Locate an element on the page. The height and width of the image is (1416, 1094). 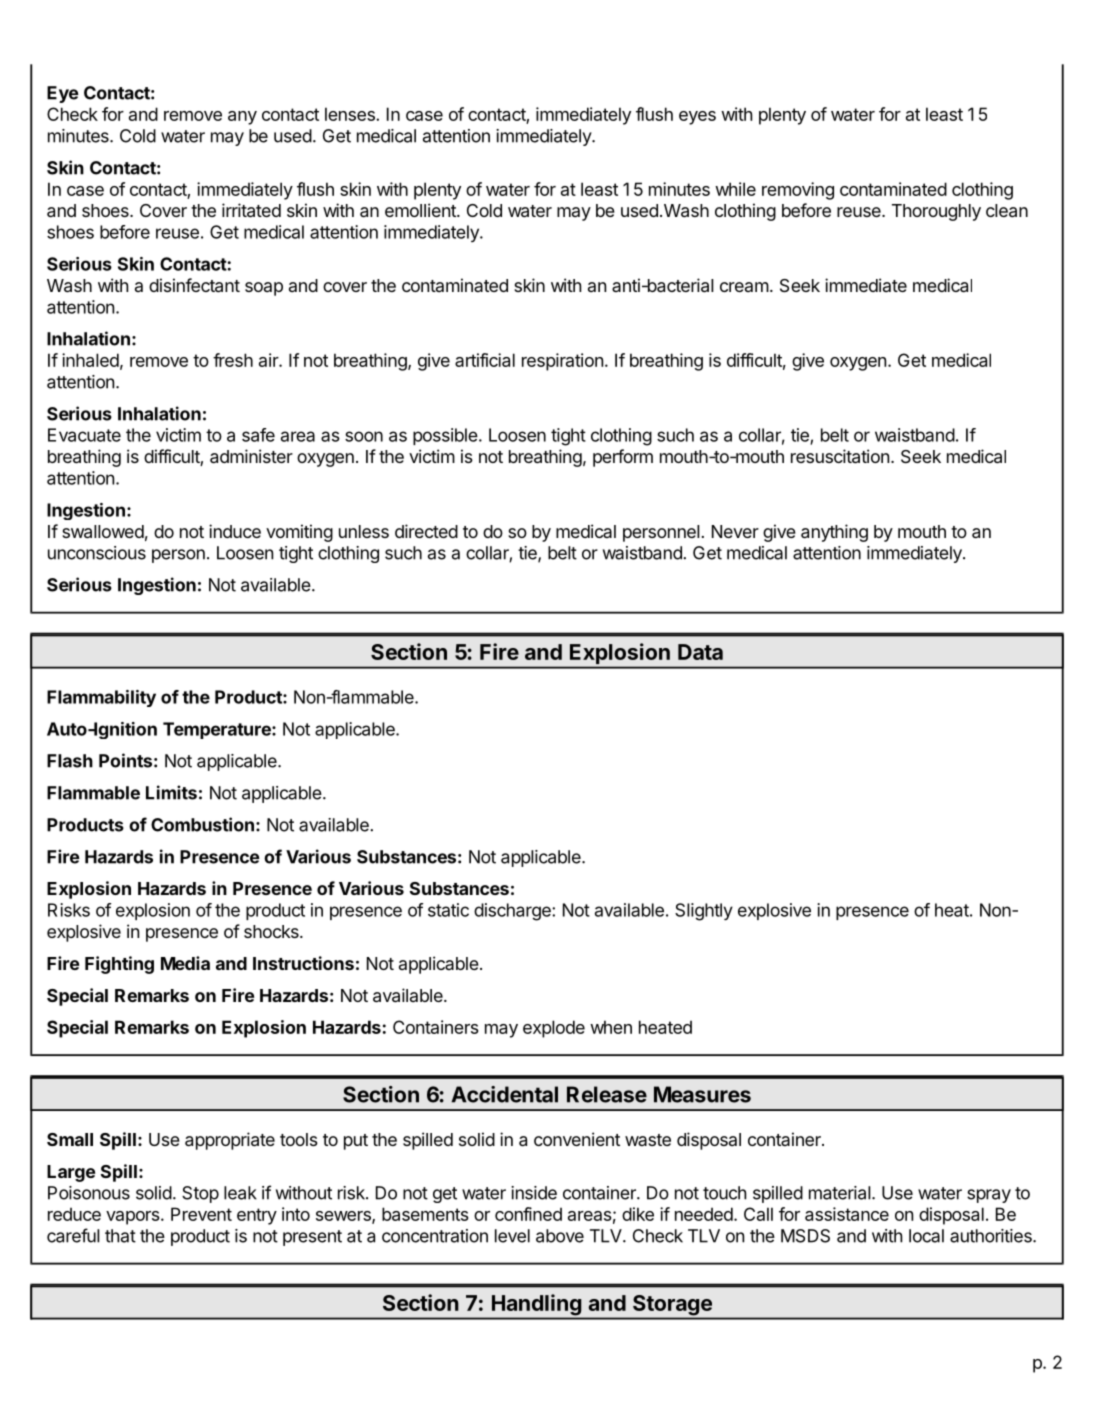
emollient is located at coordinates (421, 210).
